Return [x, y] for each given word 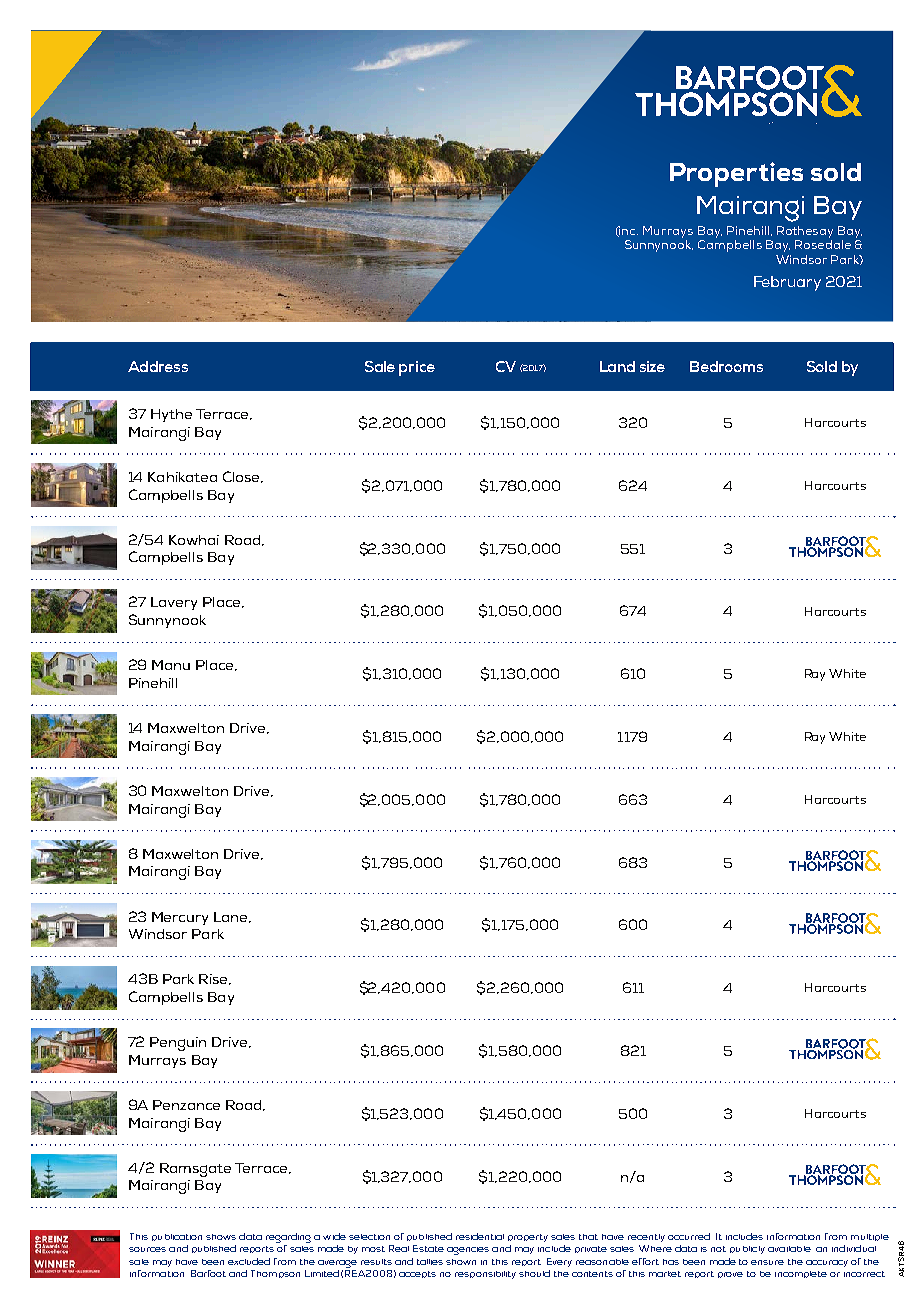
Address [158, 366]
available [789, 1249]
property [528, 1238]
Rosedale [823, 244]
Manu [171, 665]
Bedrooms [726, 366]
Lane [232, 917]
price [417, 368]
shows [221, 1237]
